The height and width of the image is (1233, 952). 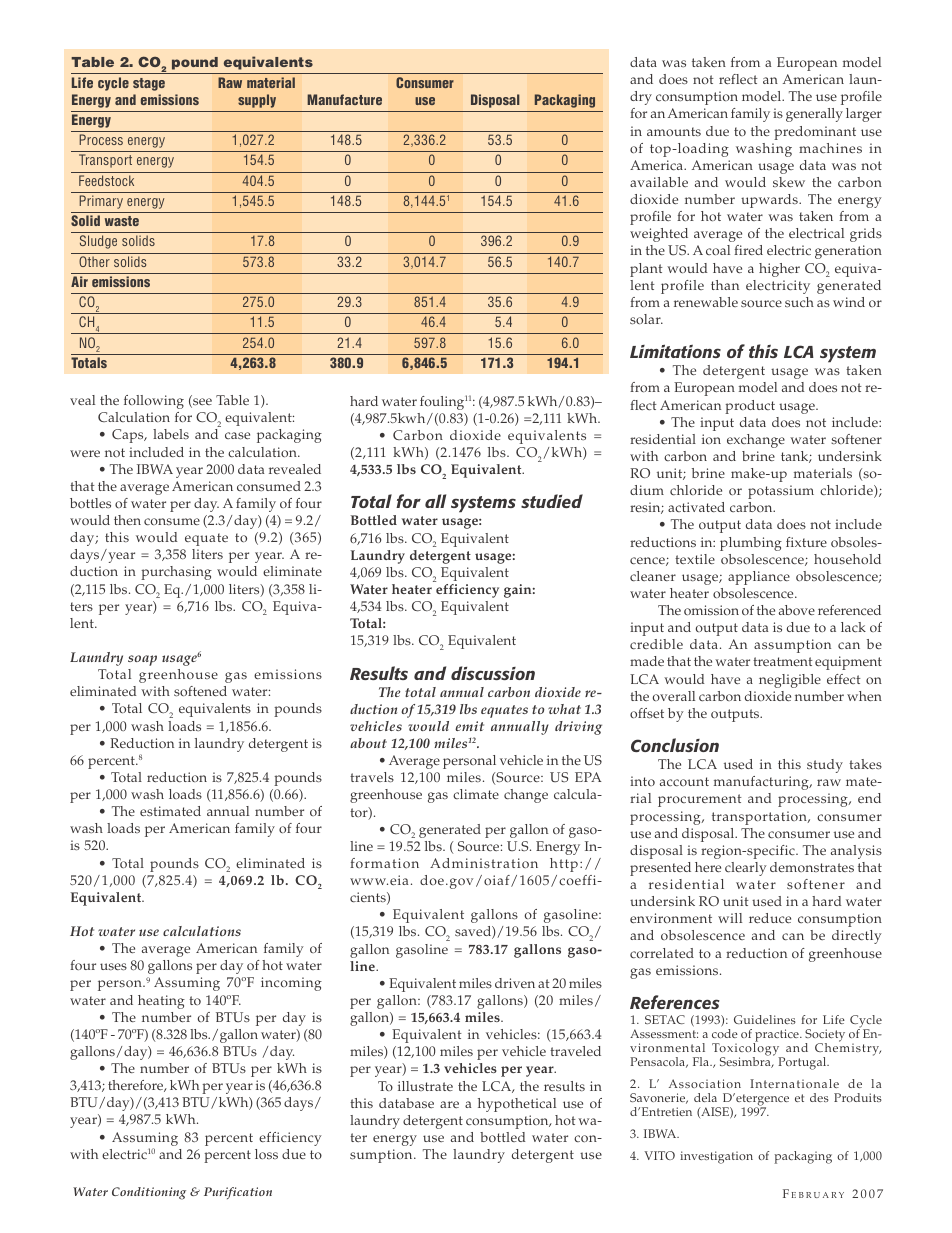 What do you see at coordinates (449, 1104) in the image?
I see `are` at bounding box center [449, 1104].
